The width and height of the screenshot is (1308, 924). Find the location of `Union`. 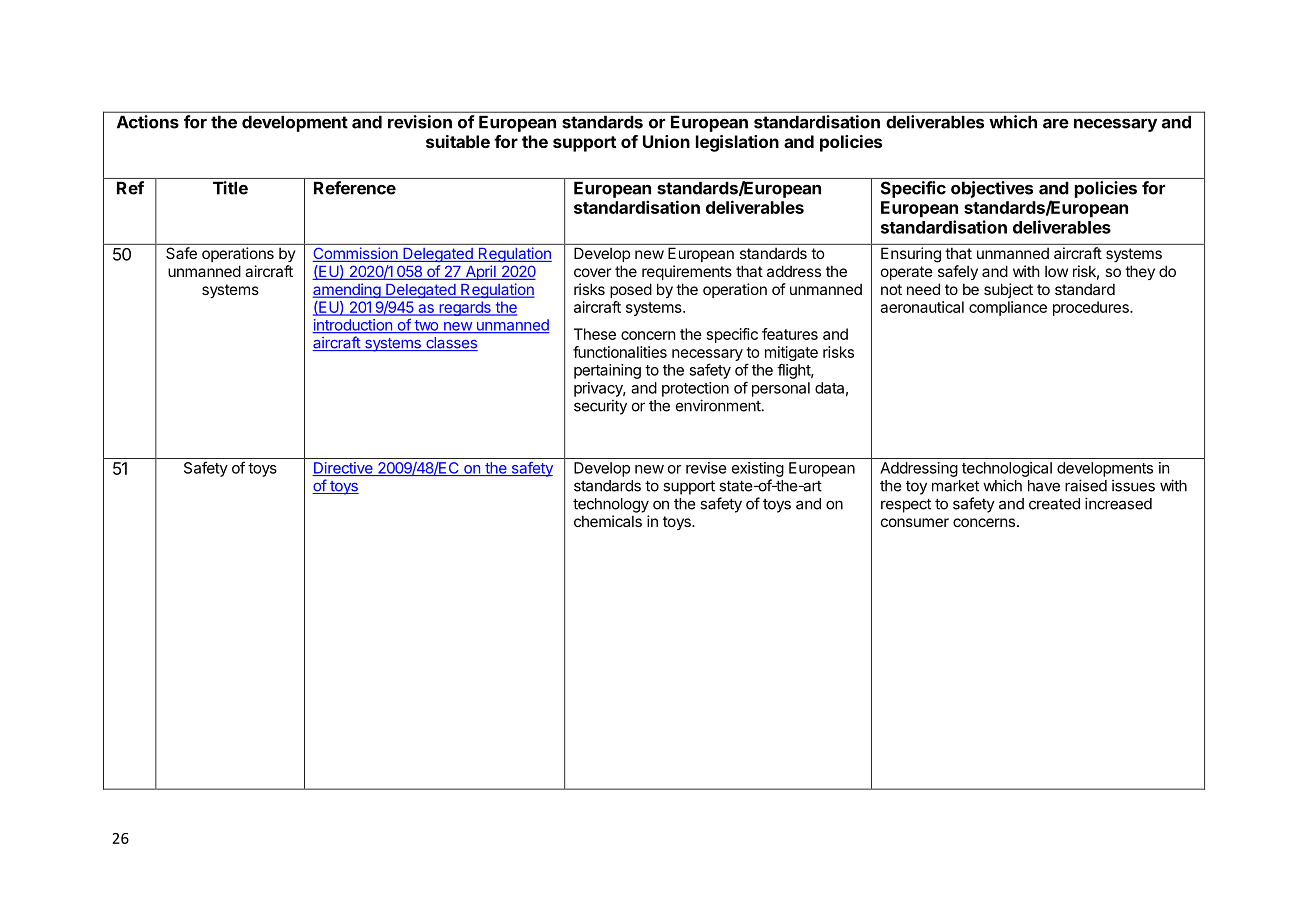

Union is located at coordinates (666, 141).
